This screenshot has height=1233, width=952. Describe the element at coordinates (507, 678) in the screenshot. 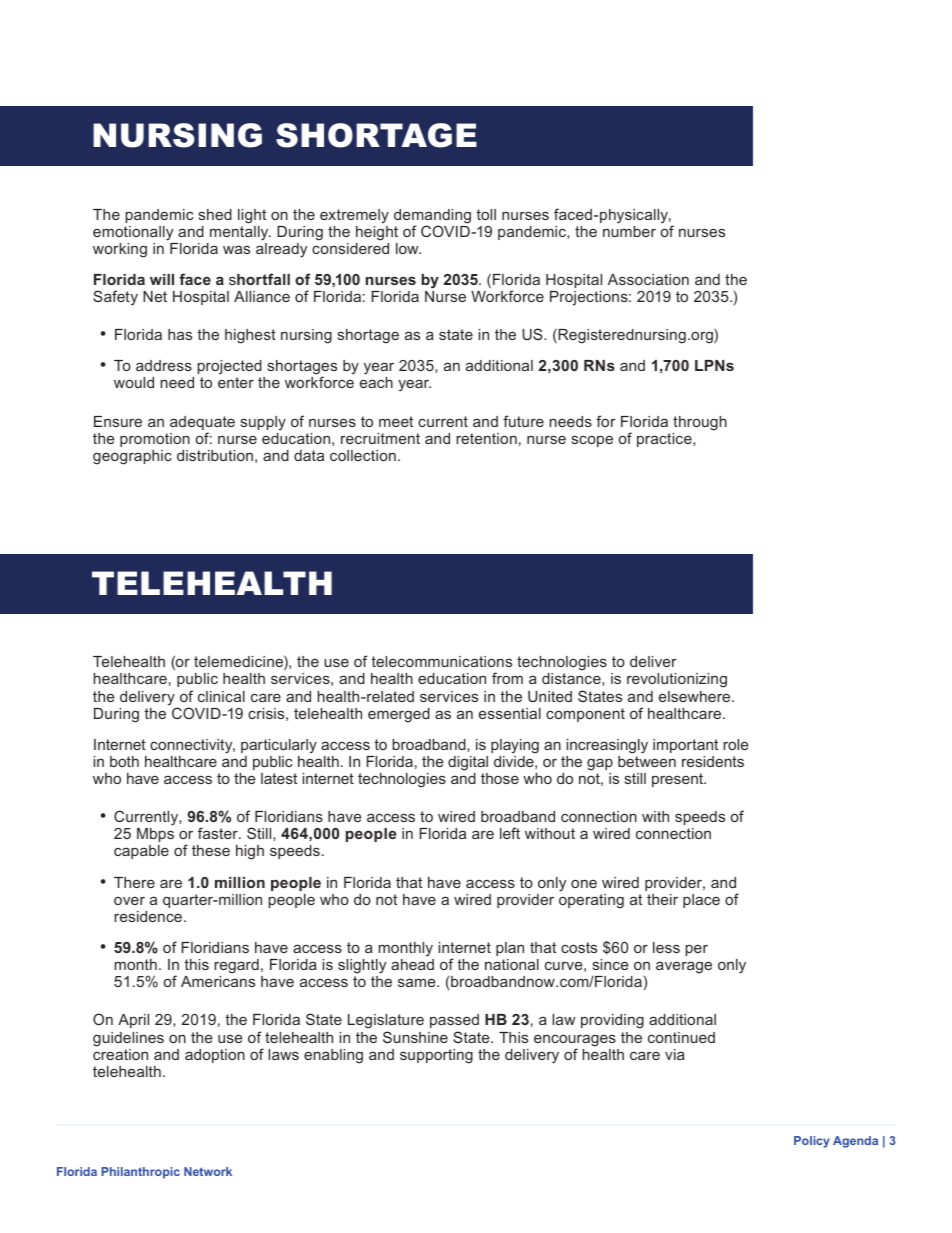

I see `from` at that location.
